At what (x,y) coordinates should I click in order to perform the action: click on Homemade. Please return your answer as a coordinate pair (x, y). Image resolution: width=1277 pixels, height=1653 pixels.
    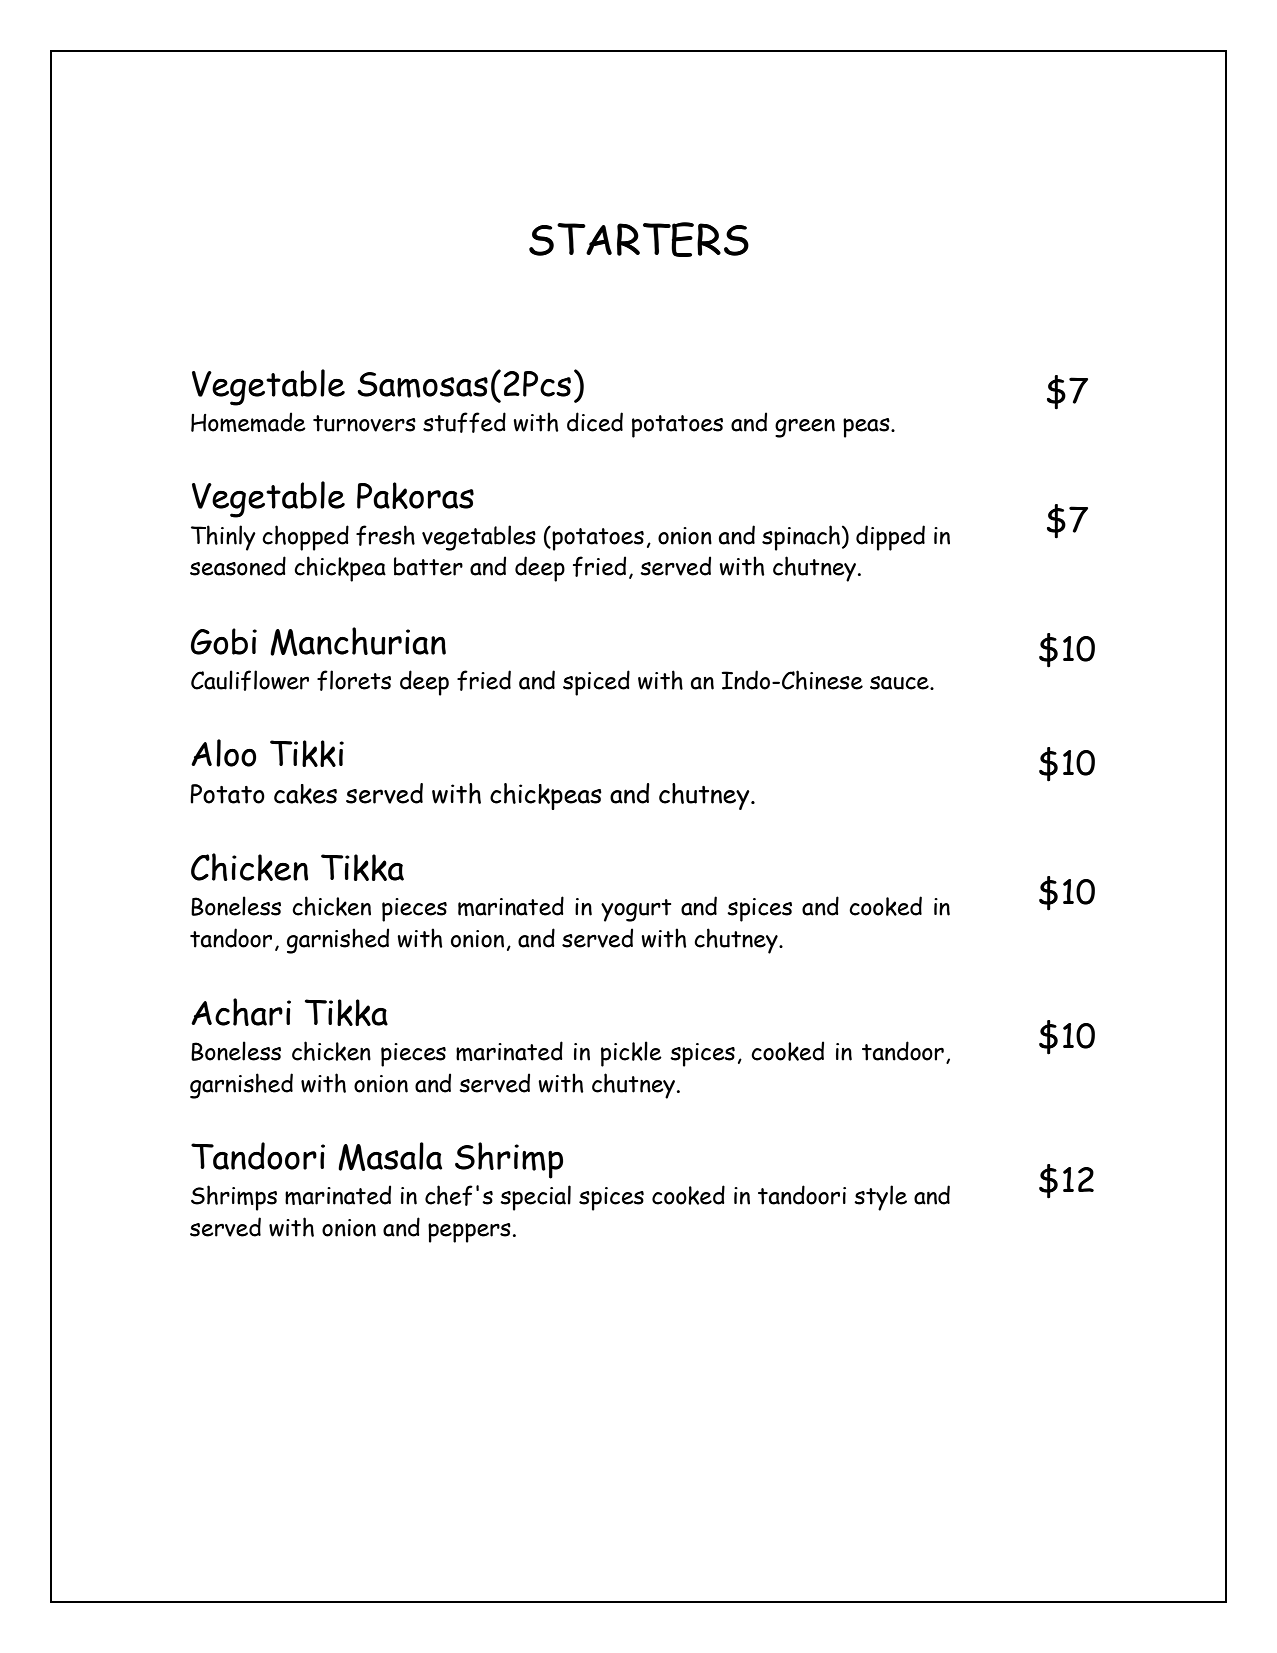
    Looking at the image, I should click on (248, 422).
